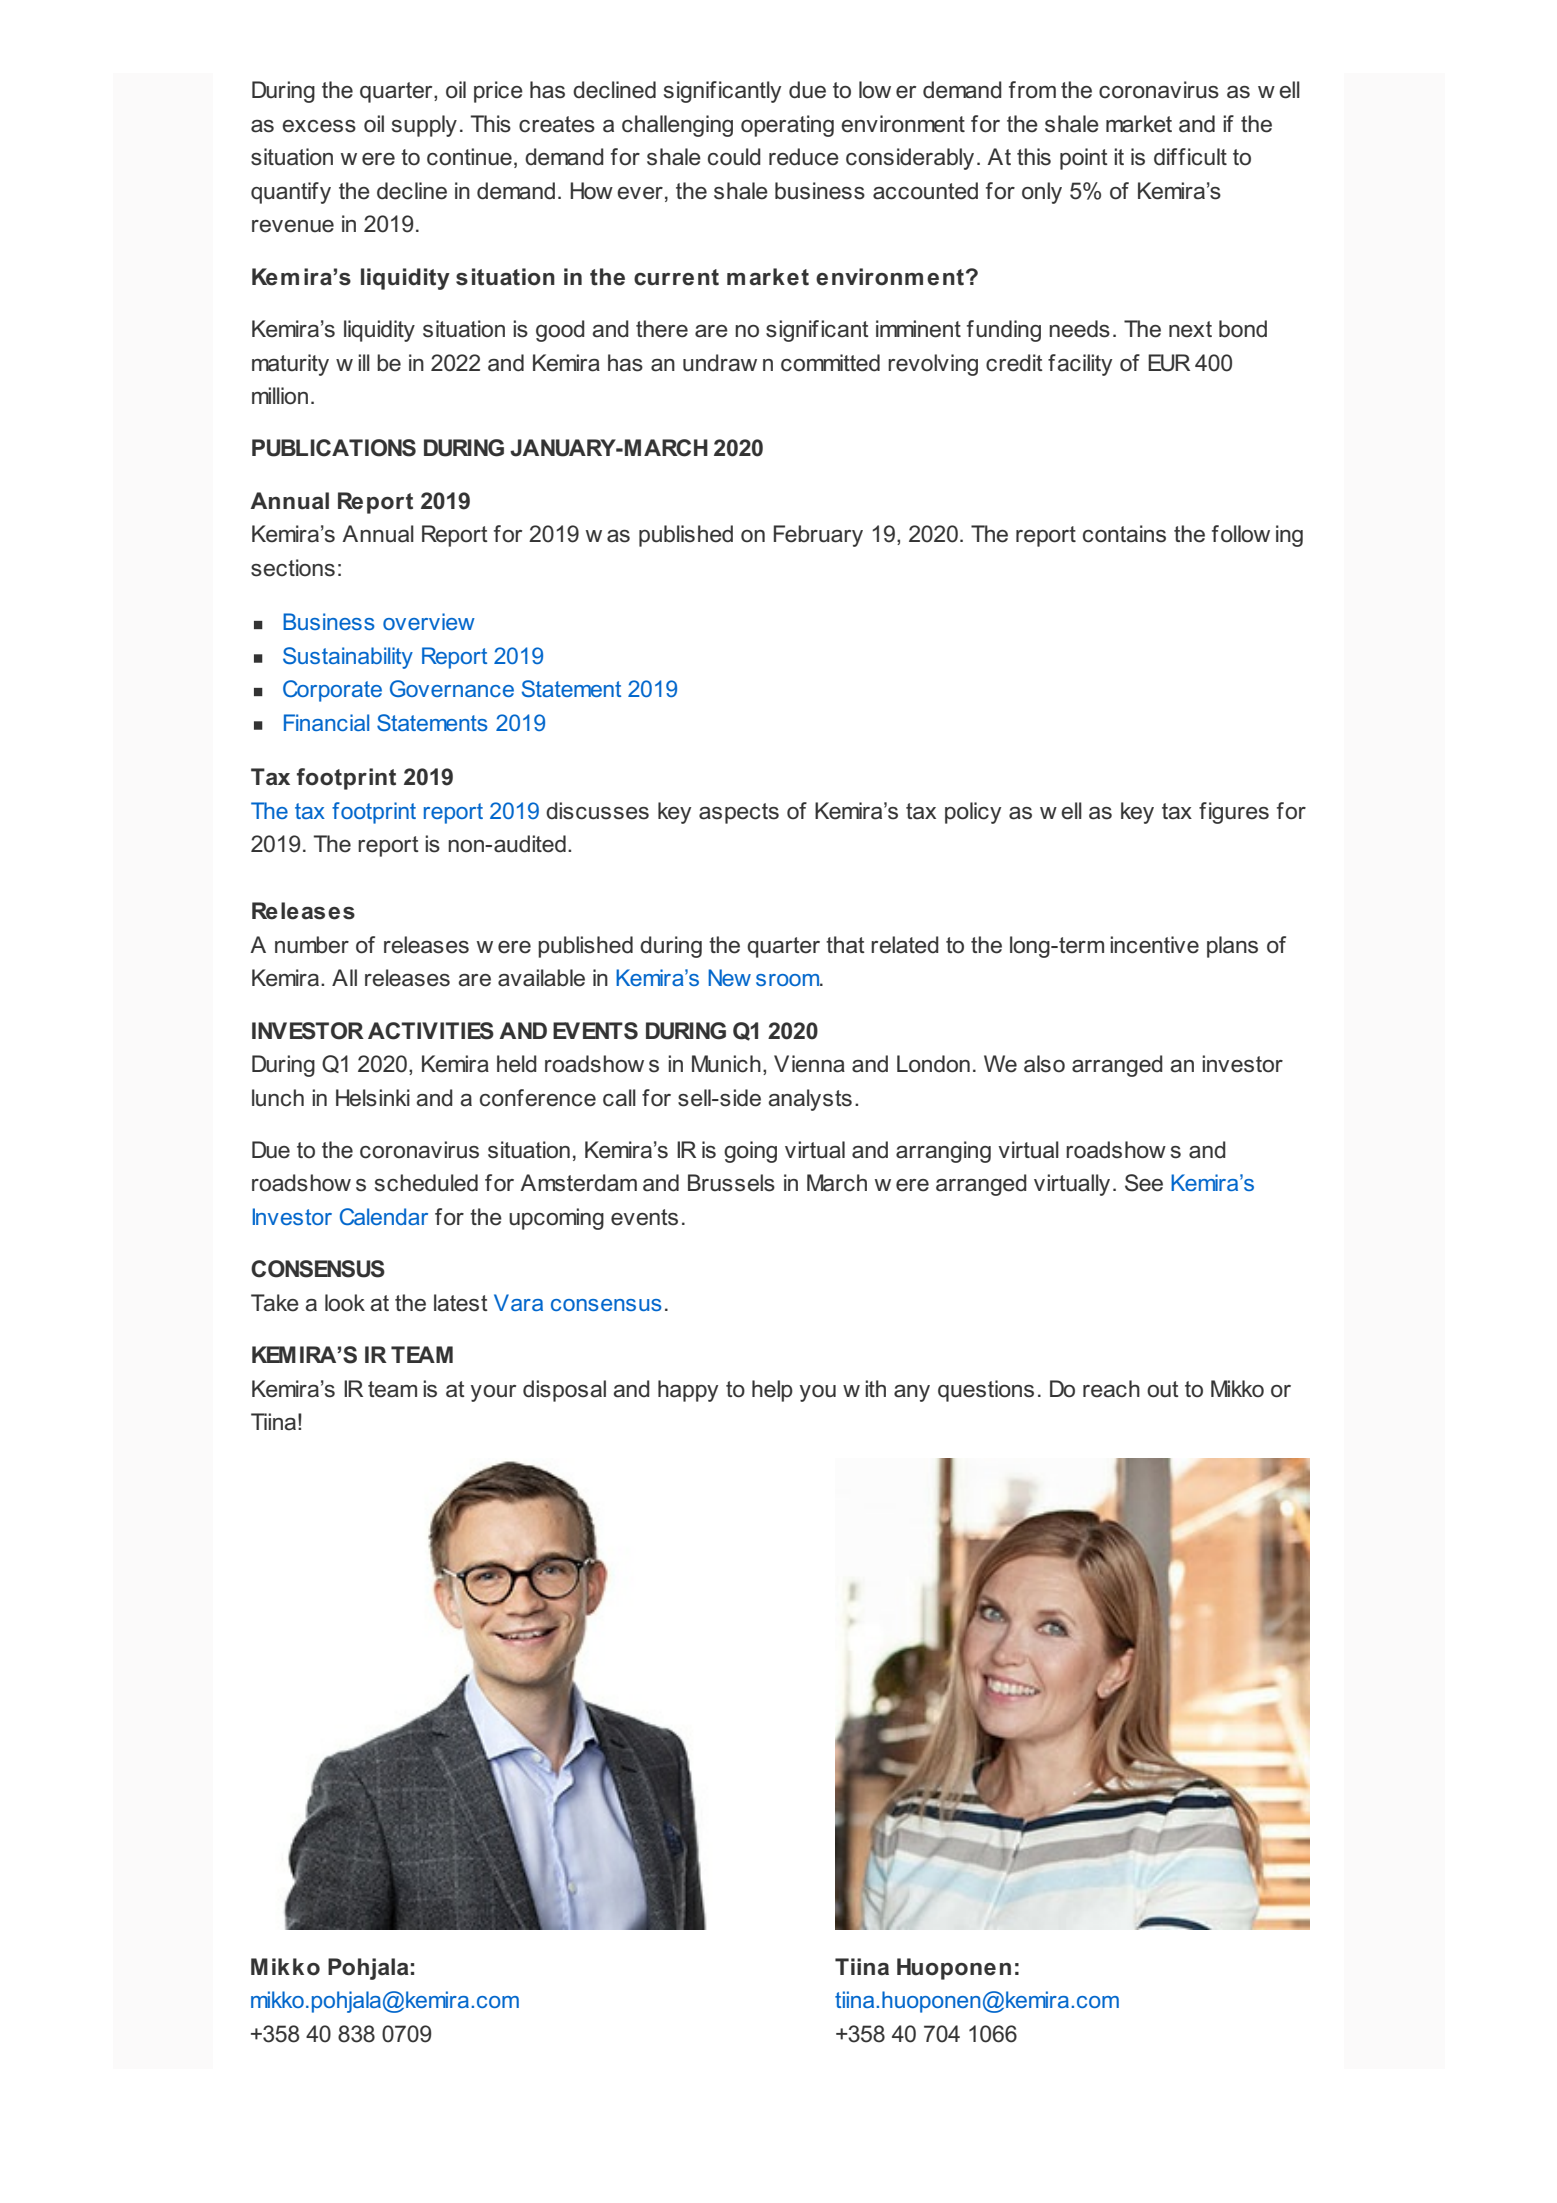 This page has width=1557, height=2203. What do you see at coordinates (424, 126) in the page?
I see `supply` at bounding box center [424, 126].
